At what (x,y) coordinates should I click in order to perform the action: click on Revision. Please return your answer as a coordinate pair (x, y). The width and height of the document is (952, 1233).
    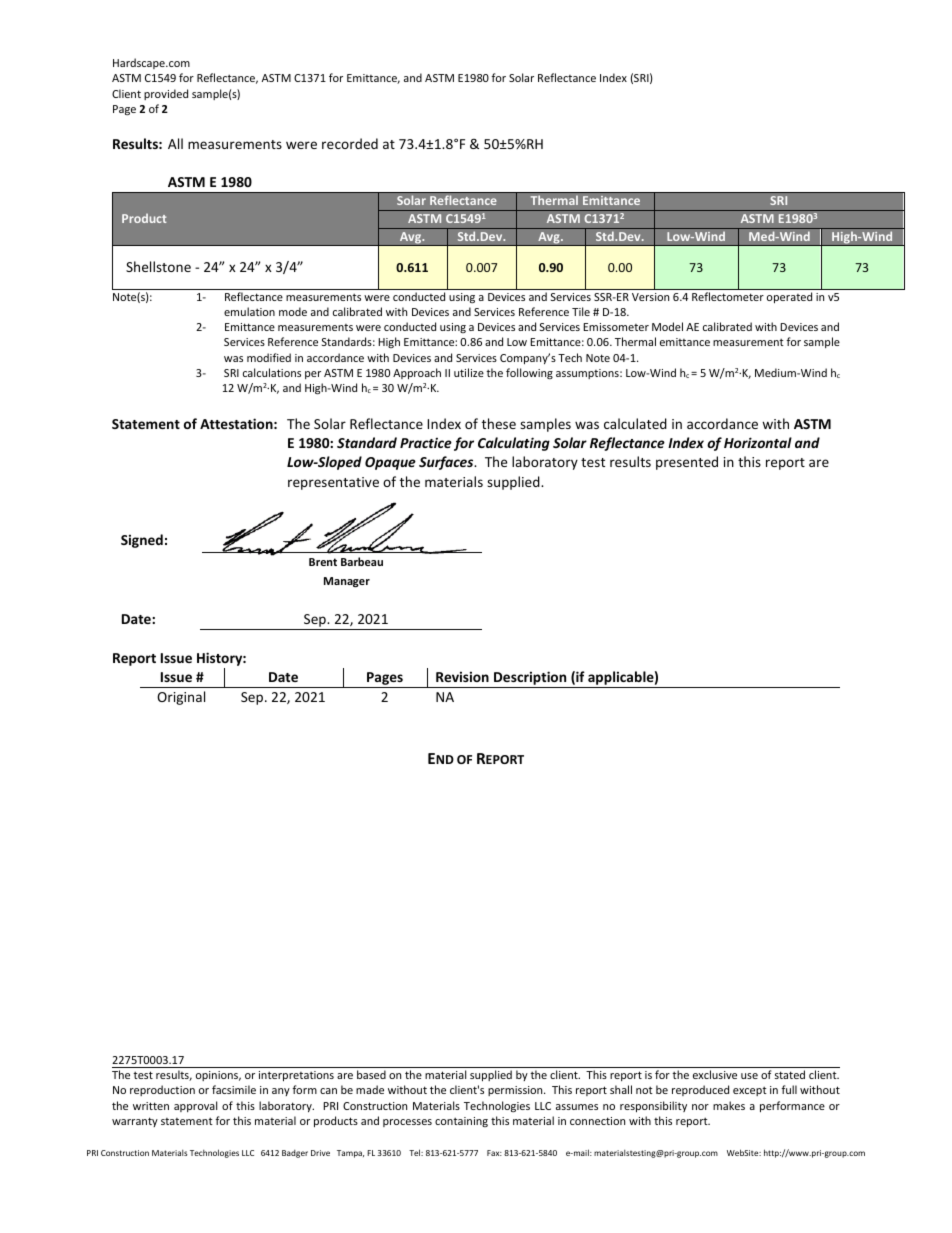
    Looking at the image, I should click on (462, 676).
